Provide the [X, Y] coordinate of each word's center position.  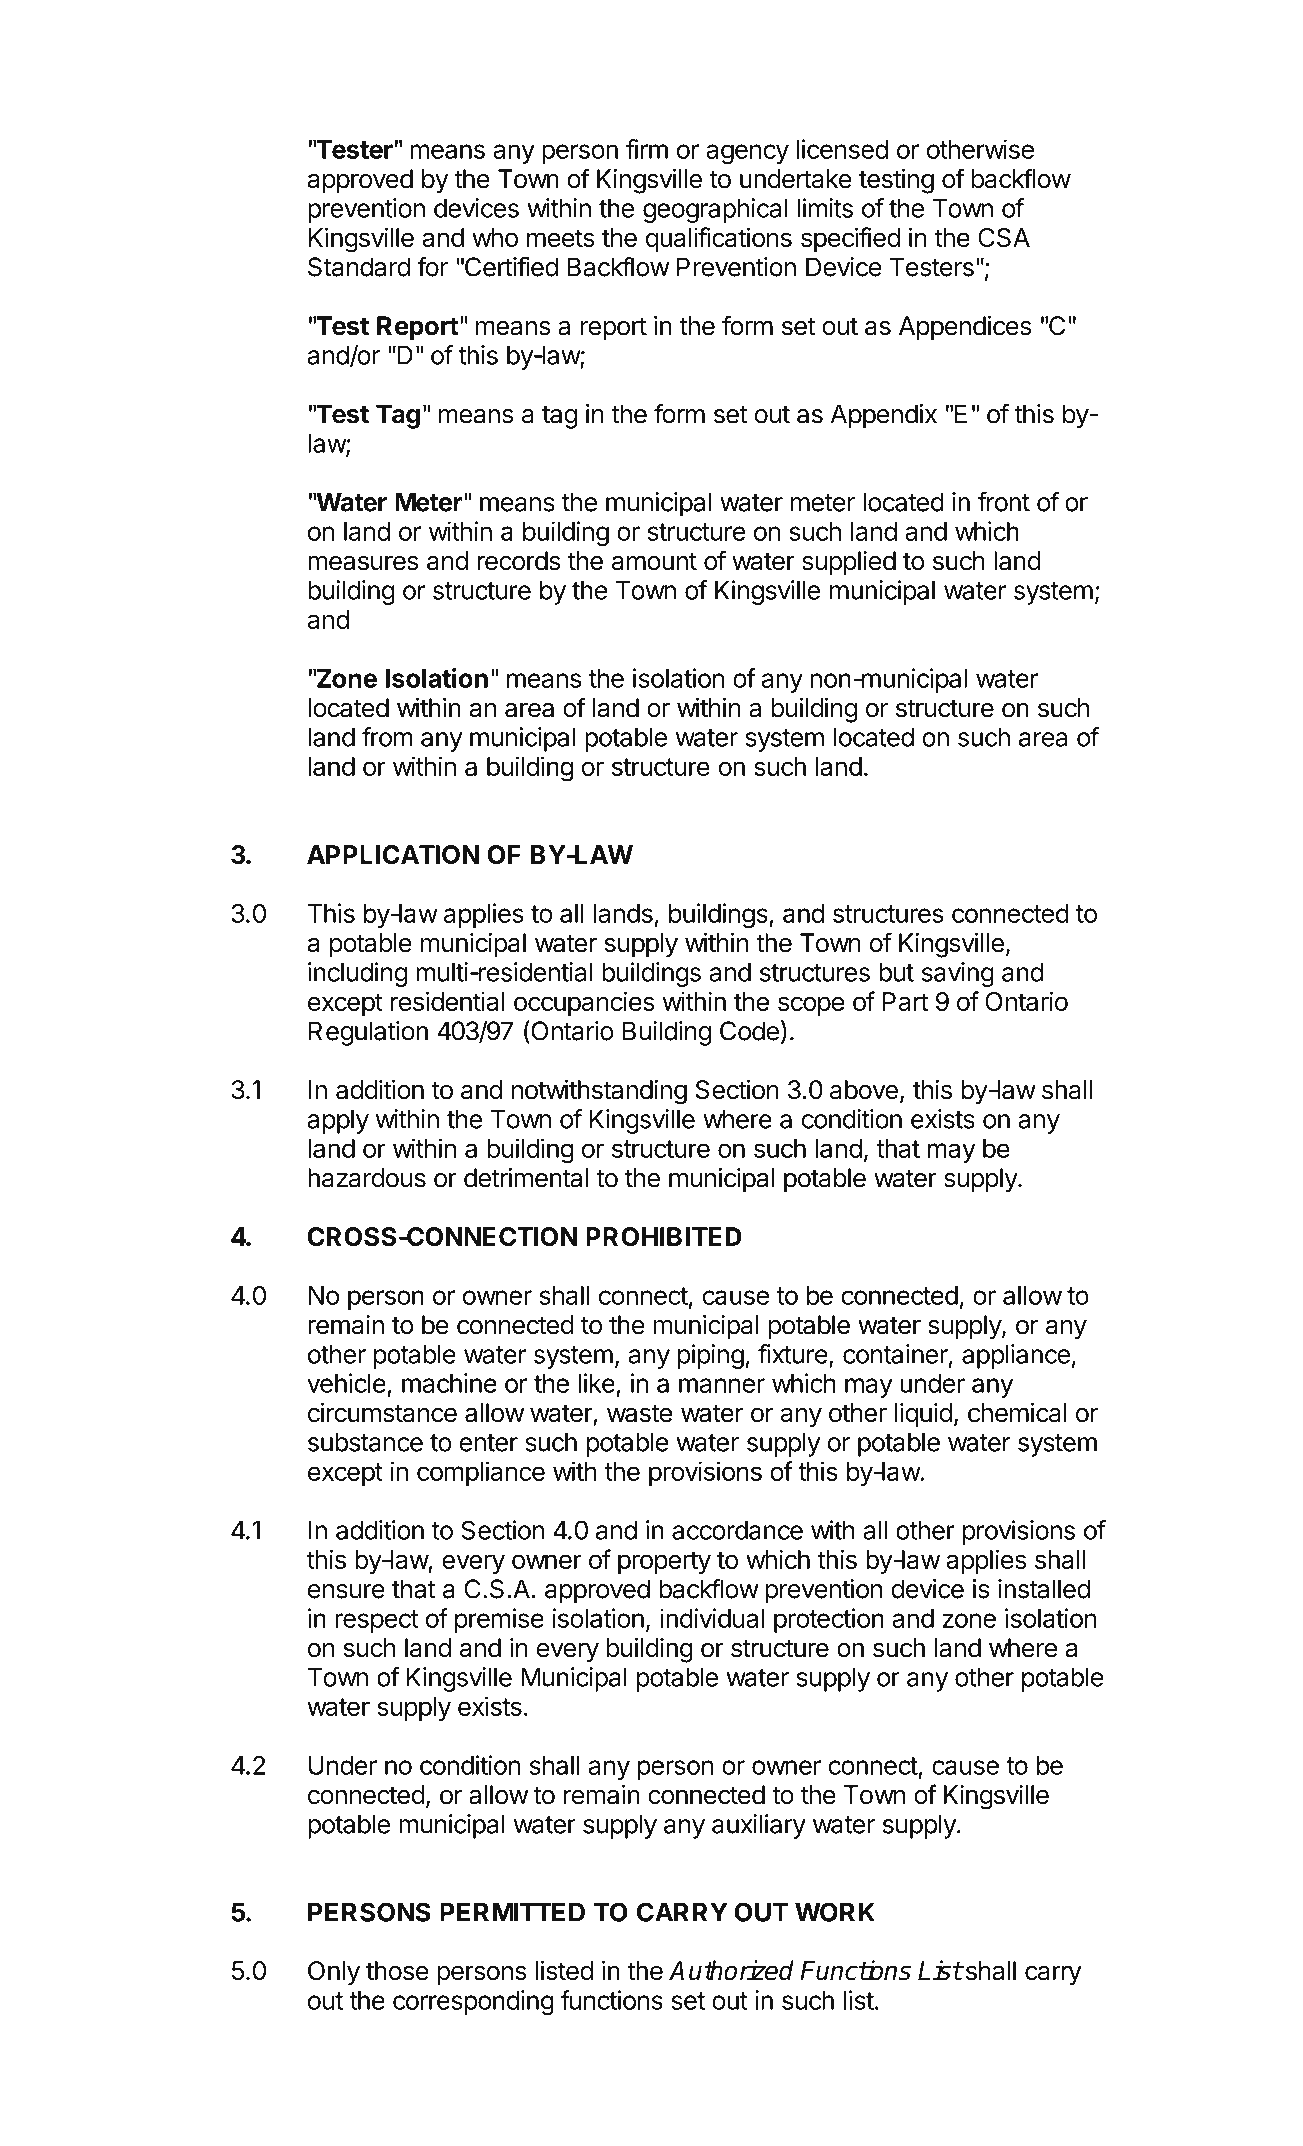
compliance [481, 1473]
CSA [1004, 237]
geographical [715, 210]
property [664, 1562]
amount [654, 561]
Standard [359, 267]
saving [957, 974]
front [1004, 501]
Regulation [368, 1033]
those [397, 1971]
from [387, 737]
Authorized [731, 1970]
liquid [923, 1415]
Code [749, 1031]
